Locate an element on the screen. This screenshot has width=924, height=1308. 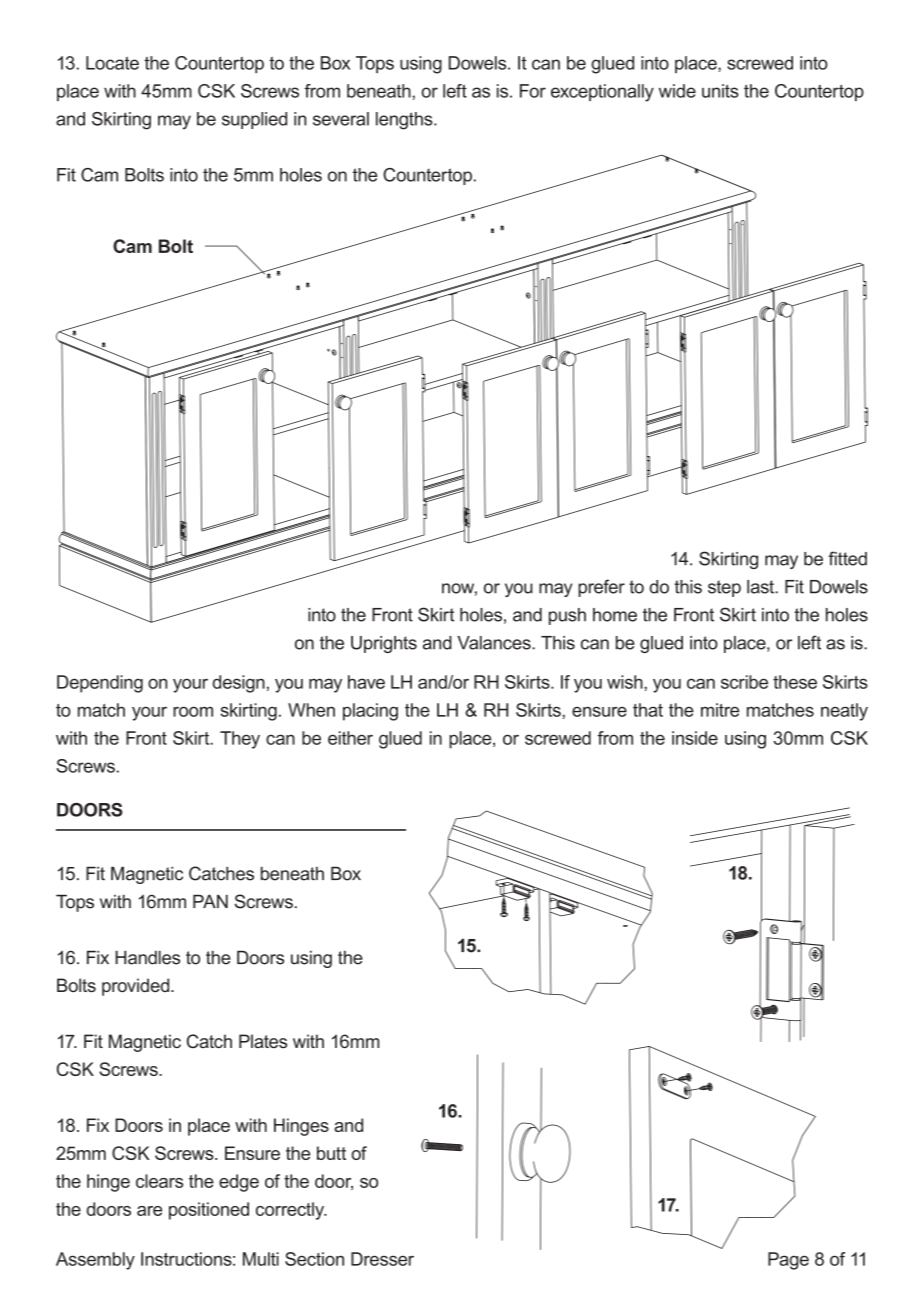
prefer is located at coordinates (601, 588).
